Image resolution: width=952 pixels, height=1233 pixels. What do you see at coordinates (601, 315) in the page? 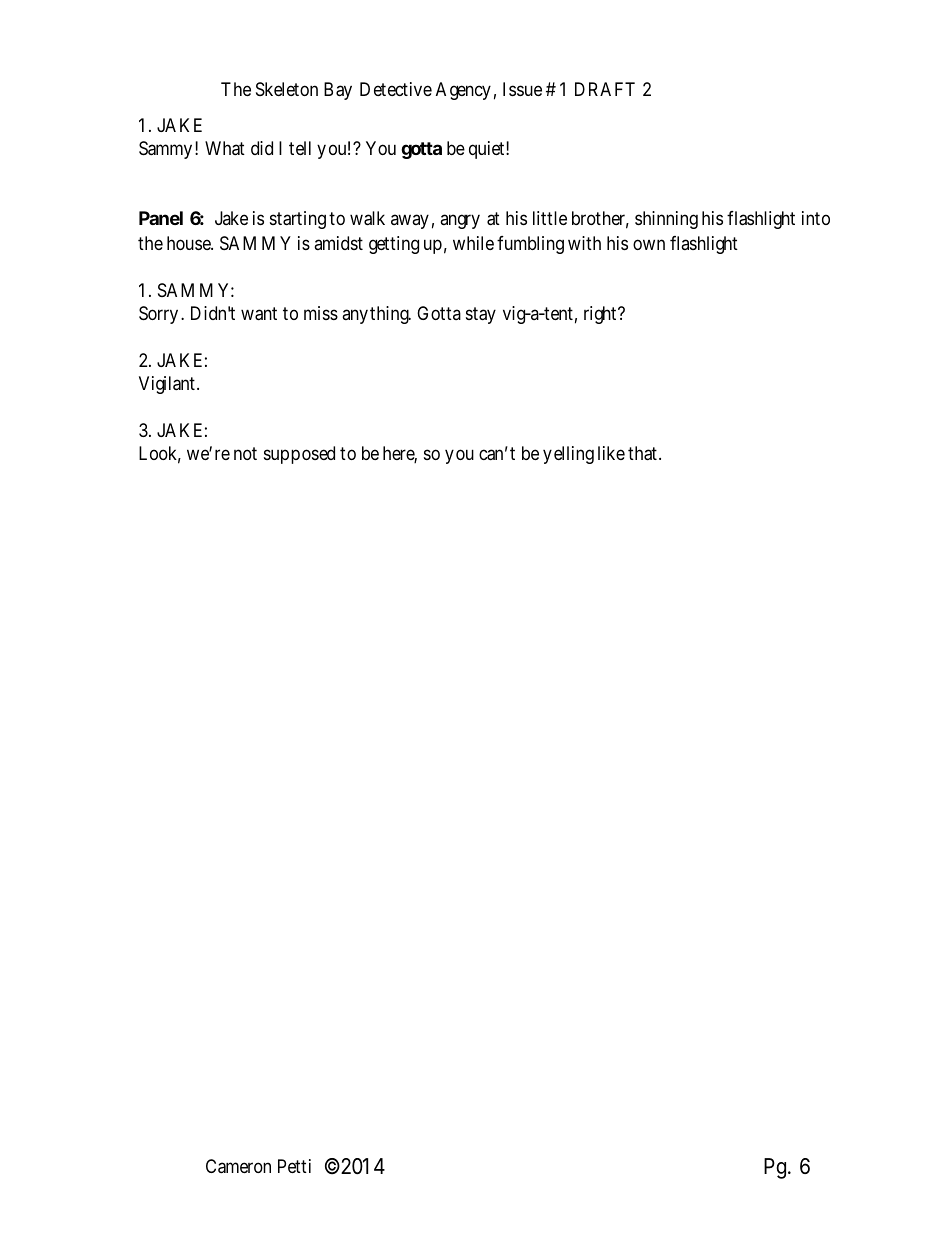
I see `right` at bounding box center [601, 315].
